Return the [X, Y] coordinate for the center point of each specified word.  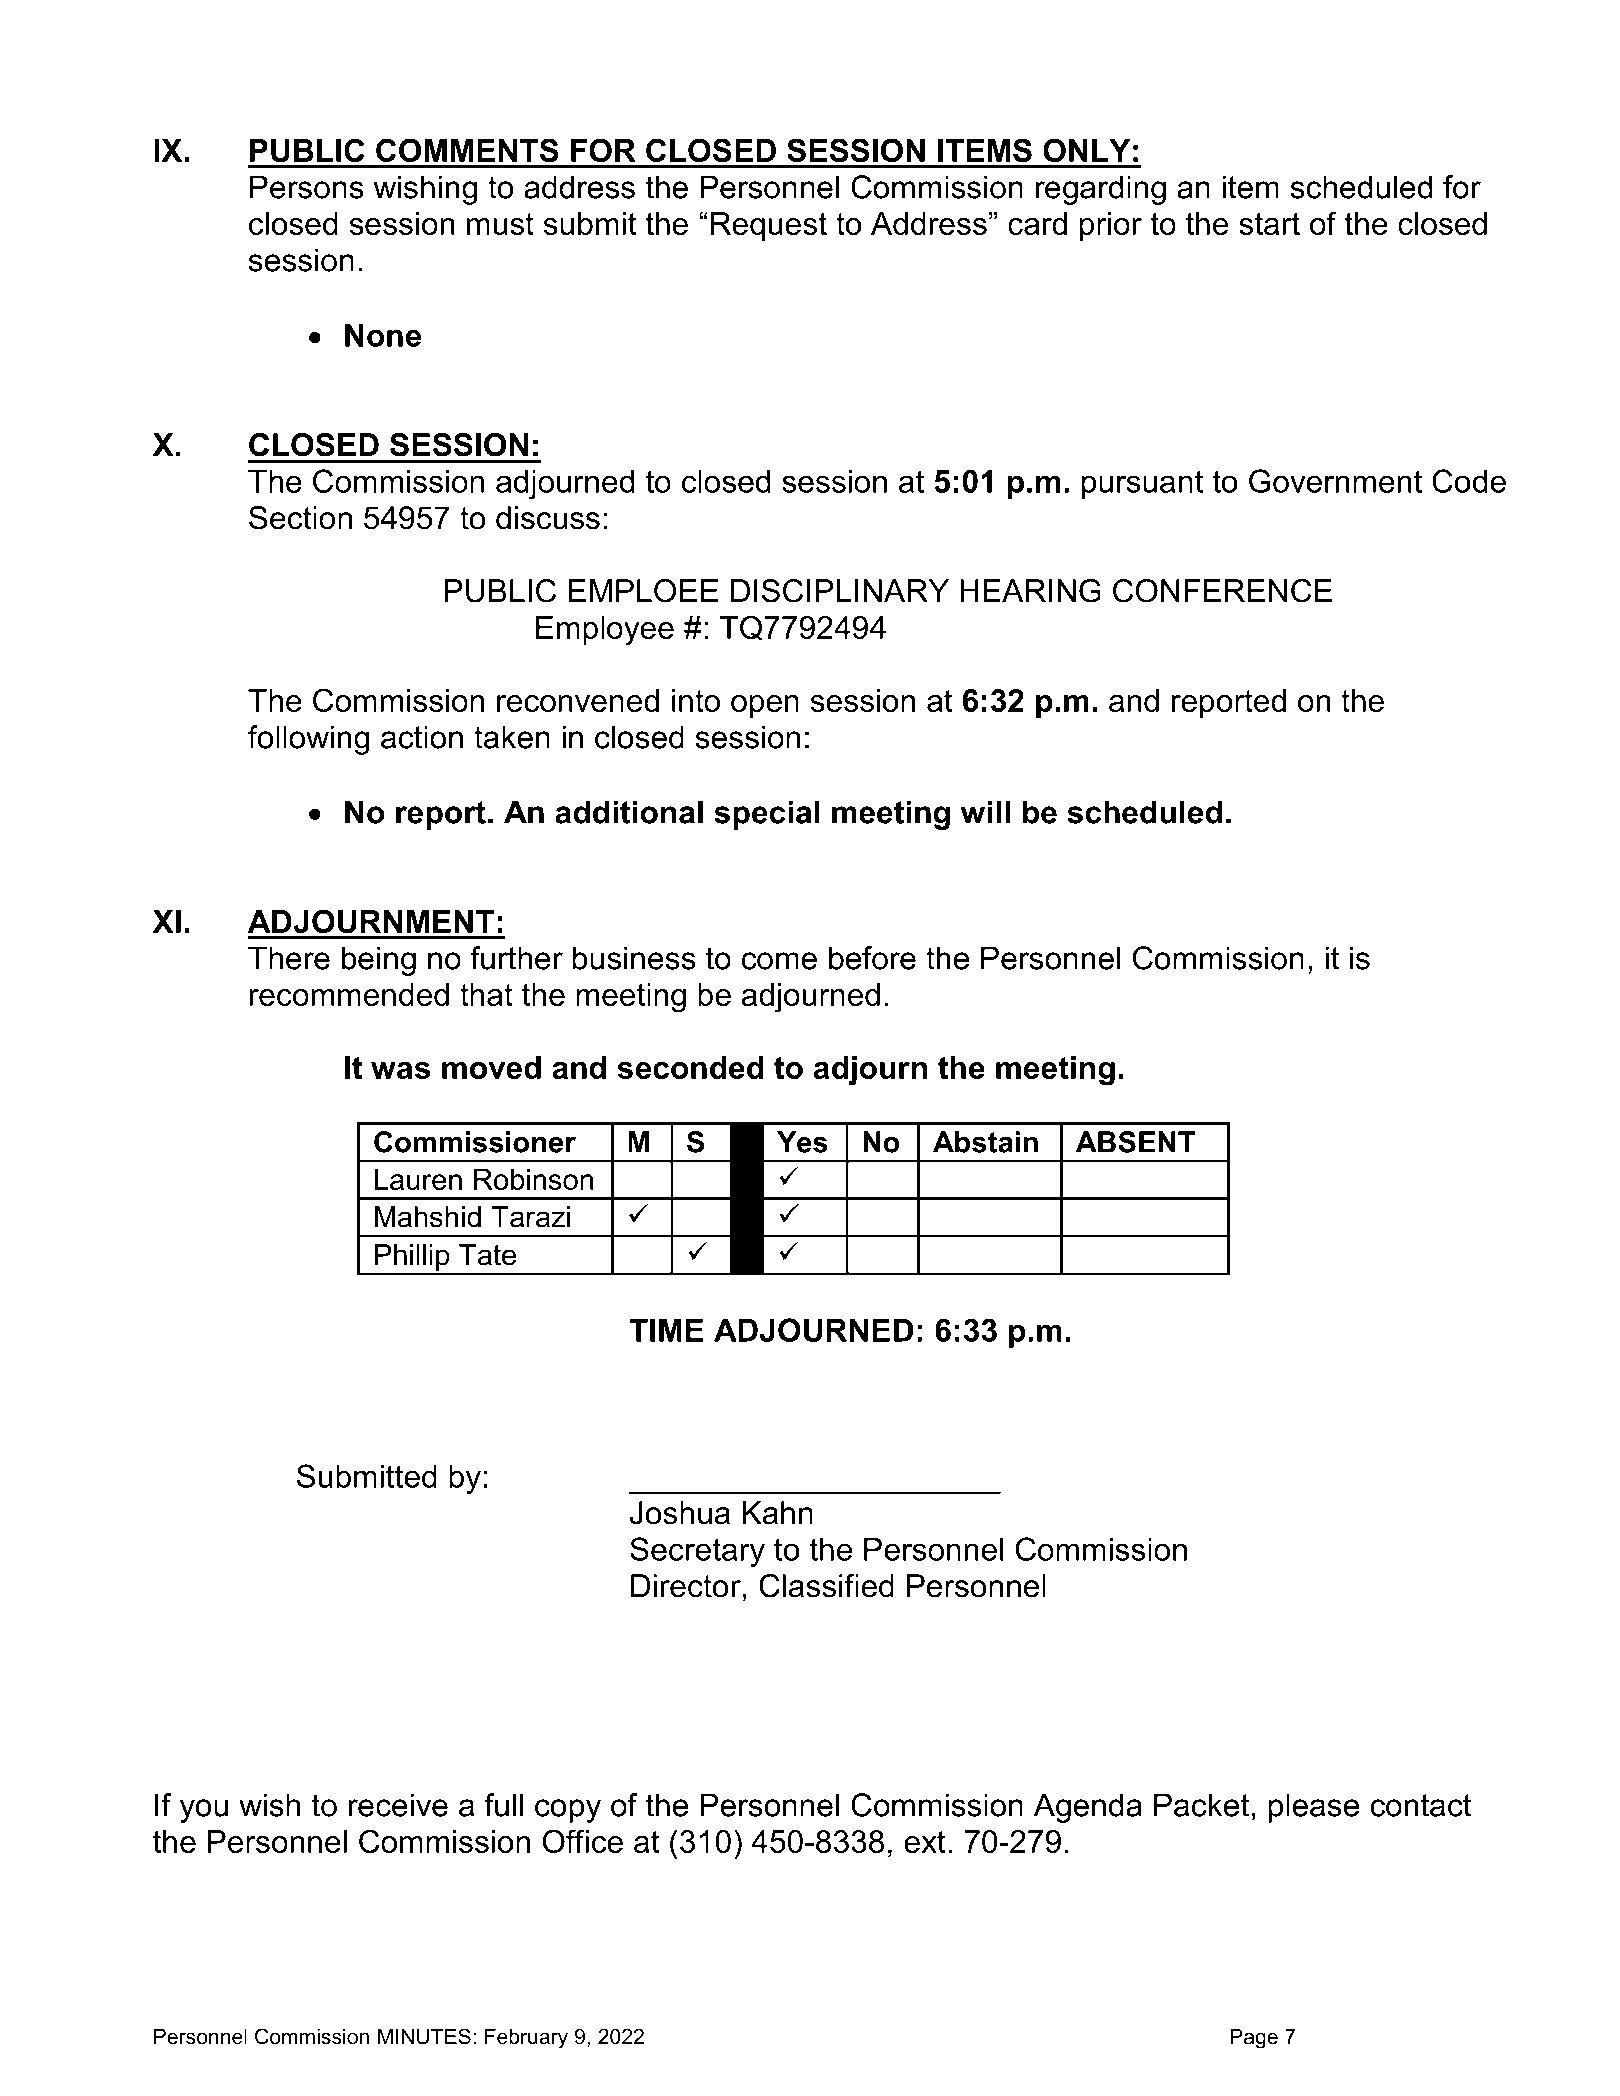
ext [925, 1842]
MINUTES [424, 2036]
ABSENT [1135, 1142]
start [1269, 224]
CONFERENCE [1222, 591]
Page [1254, 2038]
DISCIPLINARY [840, 591]
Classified [826, 1586]
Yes [802, 1142]
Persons [307, 187]
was [400, 1070]
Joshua [680, 1513]
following [308, 740]
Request [769, 226]
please [1314, 1808]
